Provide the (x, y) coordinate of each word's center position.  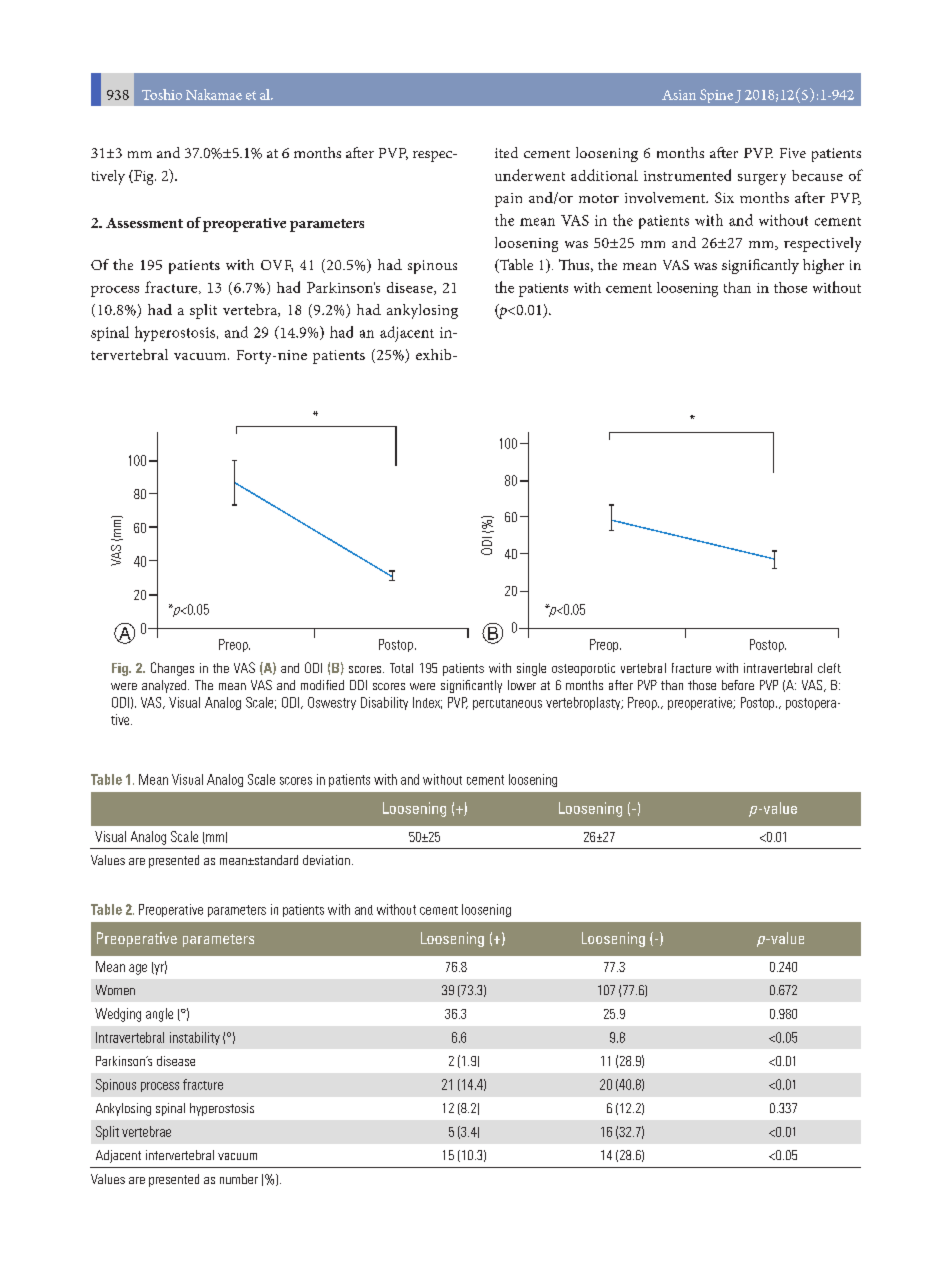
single (531, 669)
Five (793, 153)
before (738, 685)
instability (195, 1038)
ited (506, 152)
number (239, 1179)
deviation (326, 860)
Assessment (144, 223)
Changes (172, 669)
